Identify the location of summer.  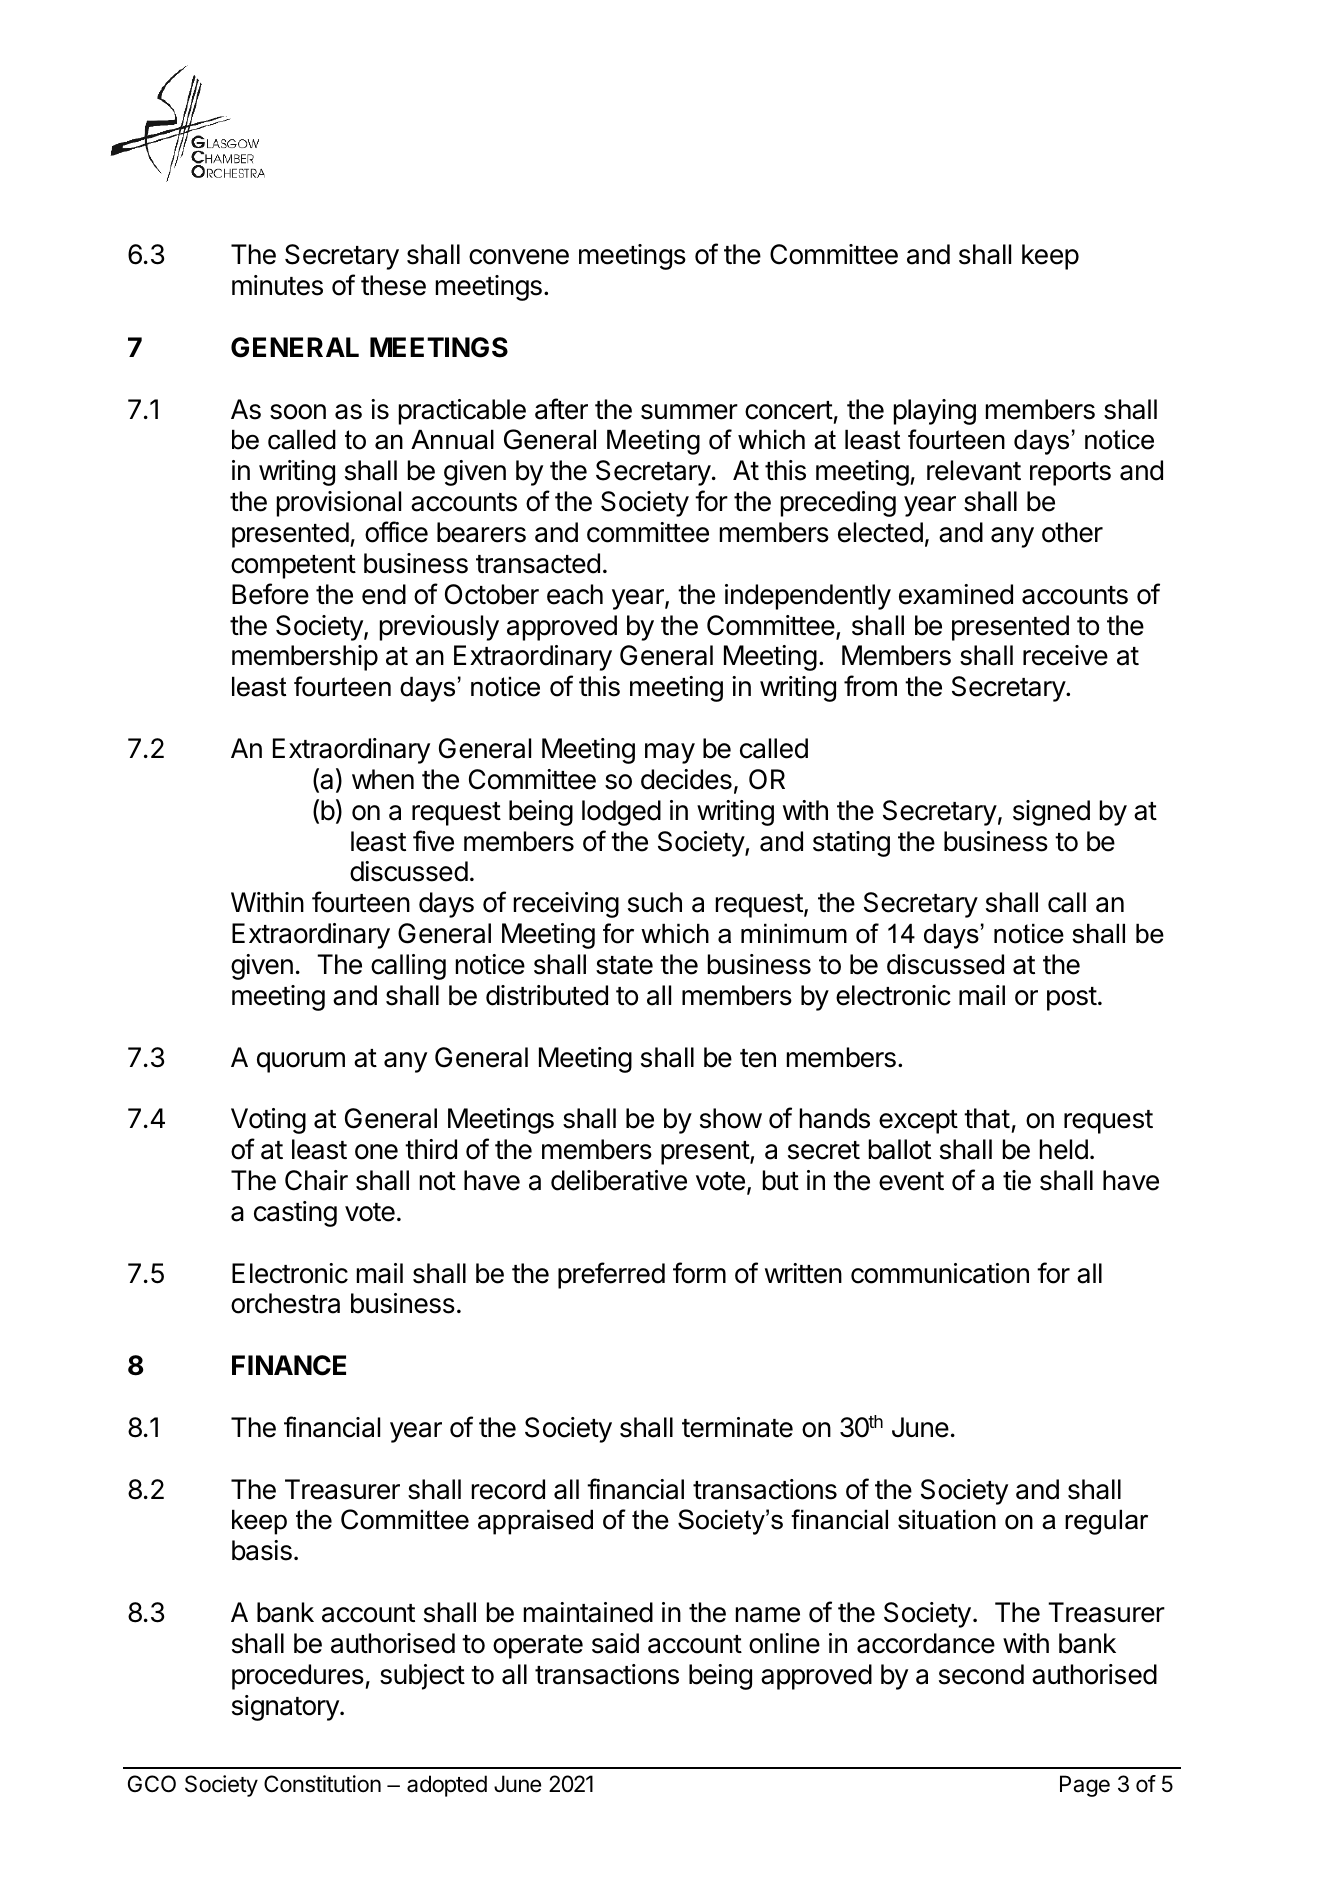
(689, 412).
